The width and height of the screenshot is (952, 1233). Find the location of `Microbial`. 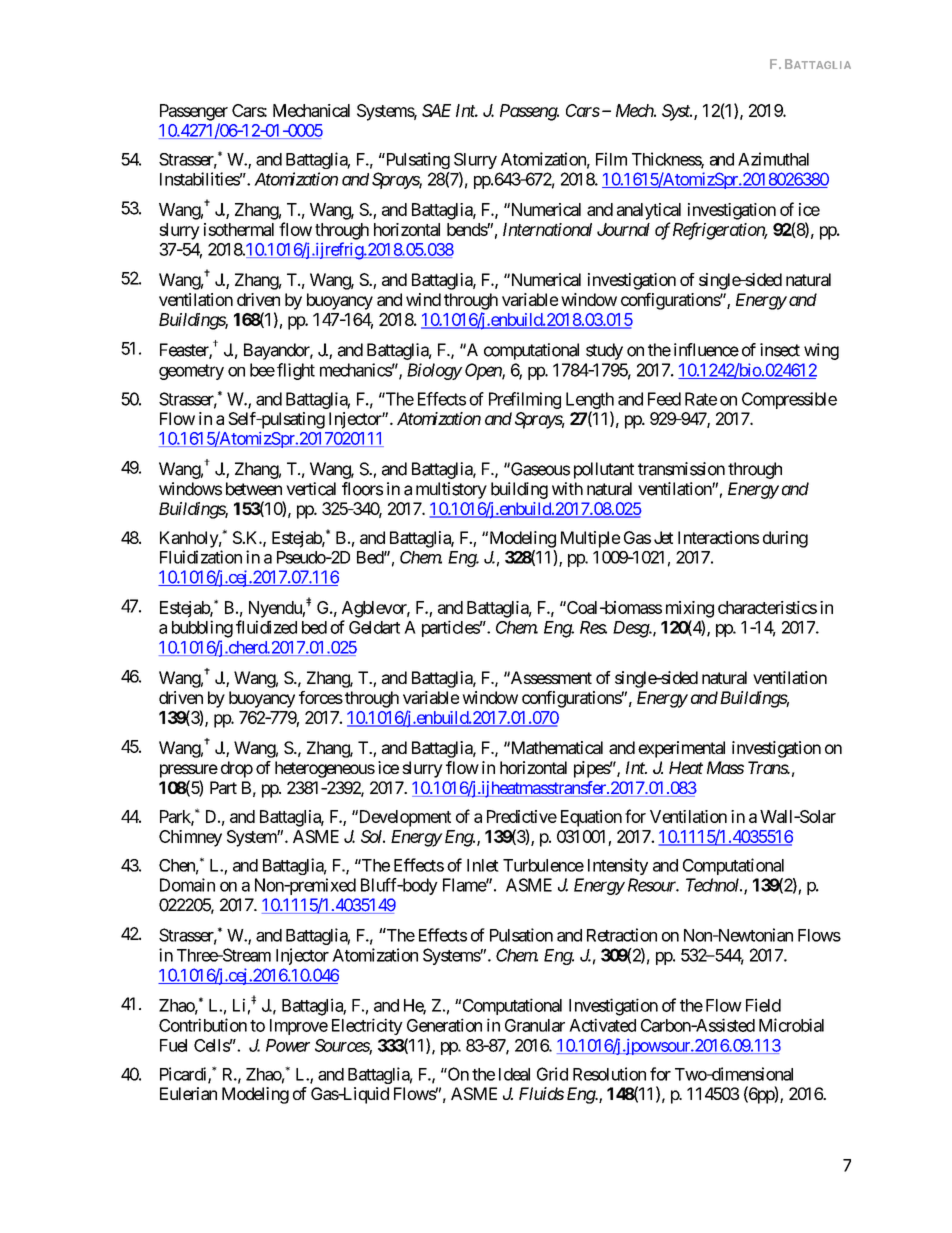

Microbial is located at coordinates (791, 1025).
